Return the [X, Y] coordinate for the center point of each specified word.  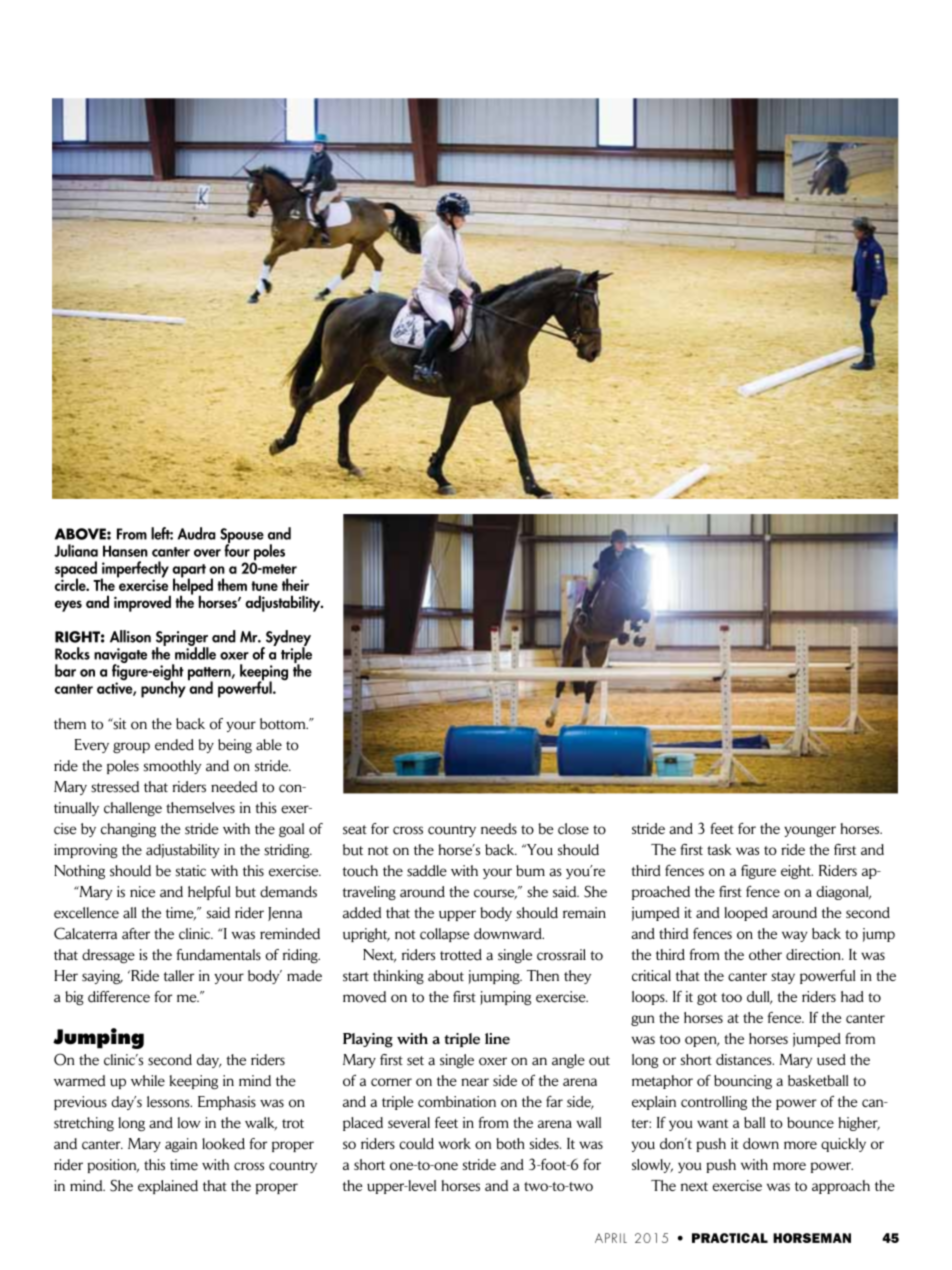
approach [841, 1187]
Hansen [125, 551]
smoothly [172, 767]
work [454, 1143]
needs [499, 829]
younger [810, 831]
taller [179, 976]
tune [264, 586]
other [765, 954]
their [295, 584]
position [113, 1166]
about [446, 976]
